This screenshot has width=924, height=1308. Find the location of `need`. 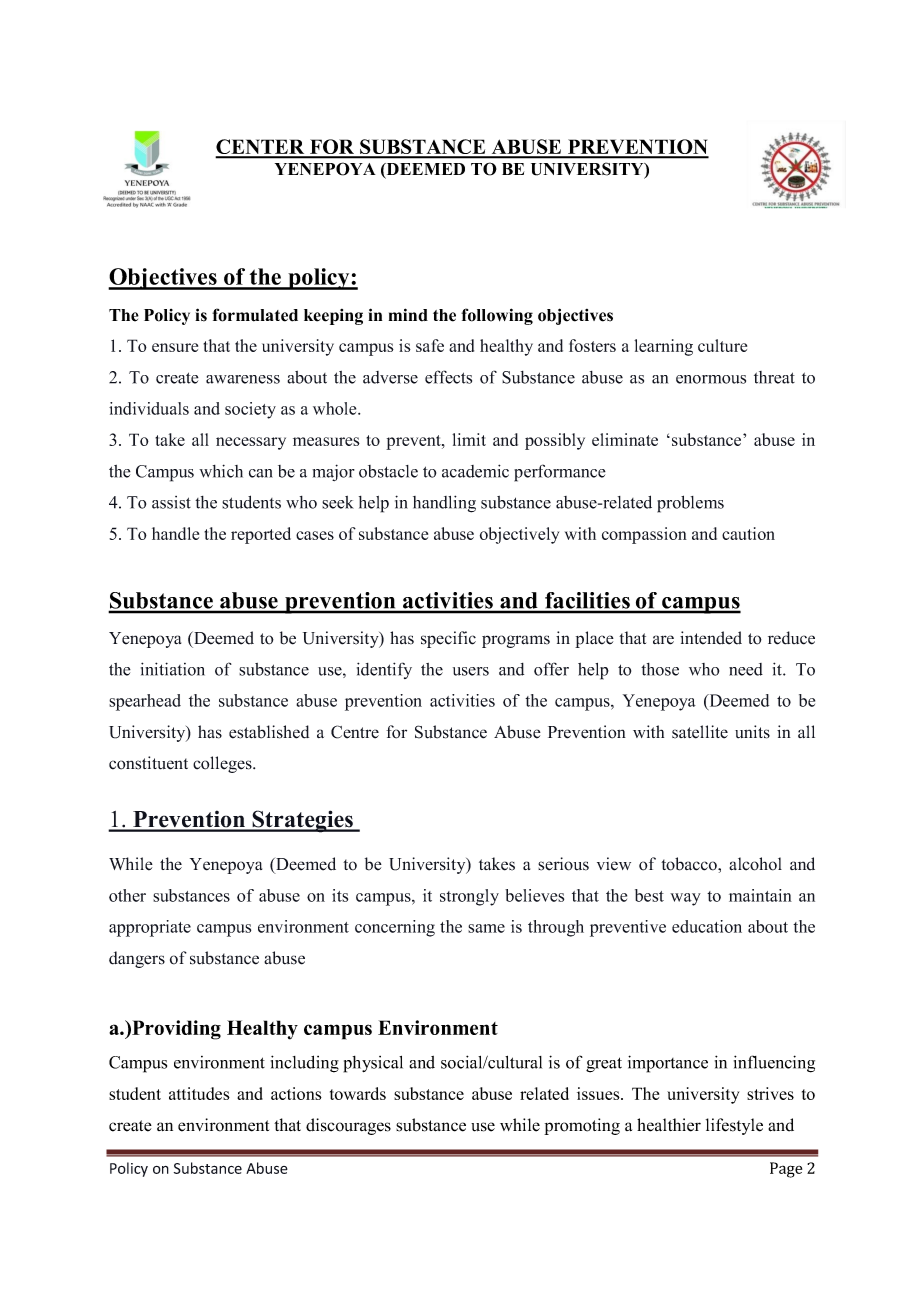

need is located at coordinates (746, 669).
